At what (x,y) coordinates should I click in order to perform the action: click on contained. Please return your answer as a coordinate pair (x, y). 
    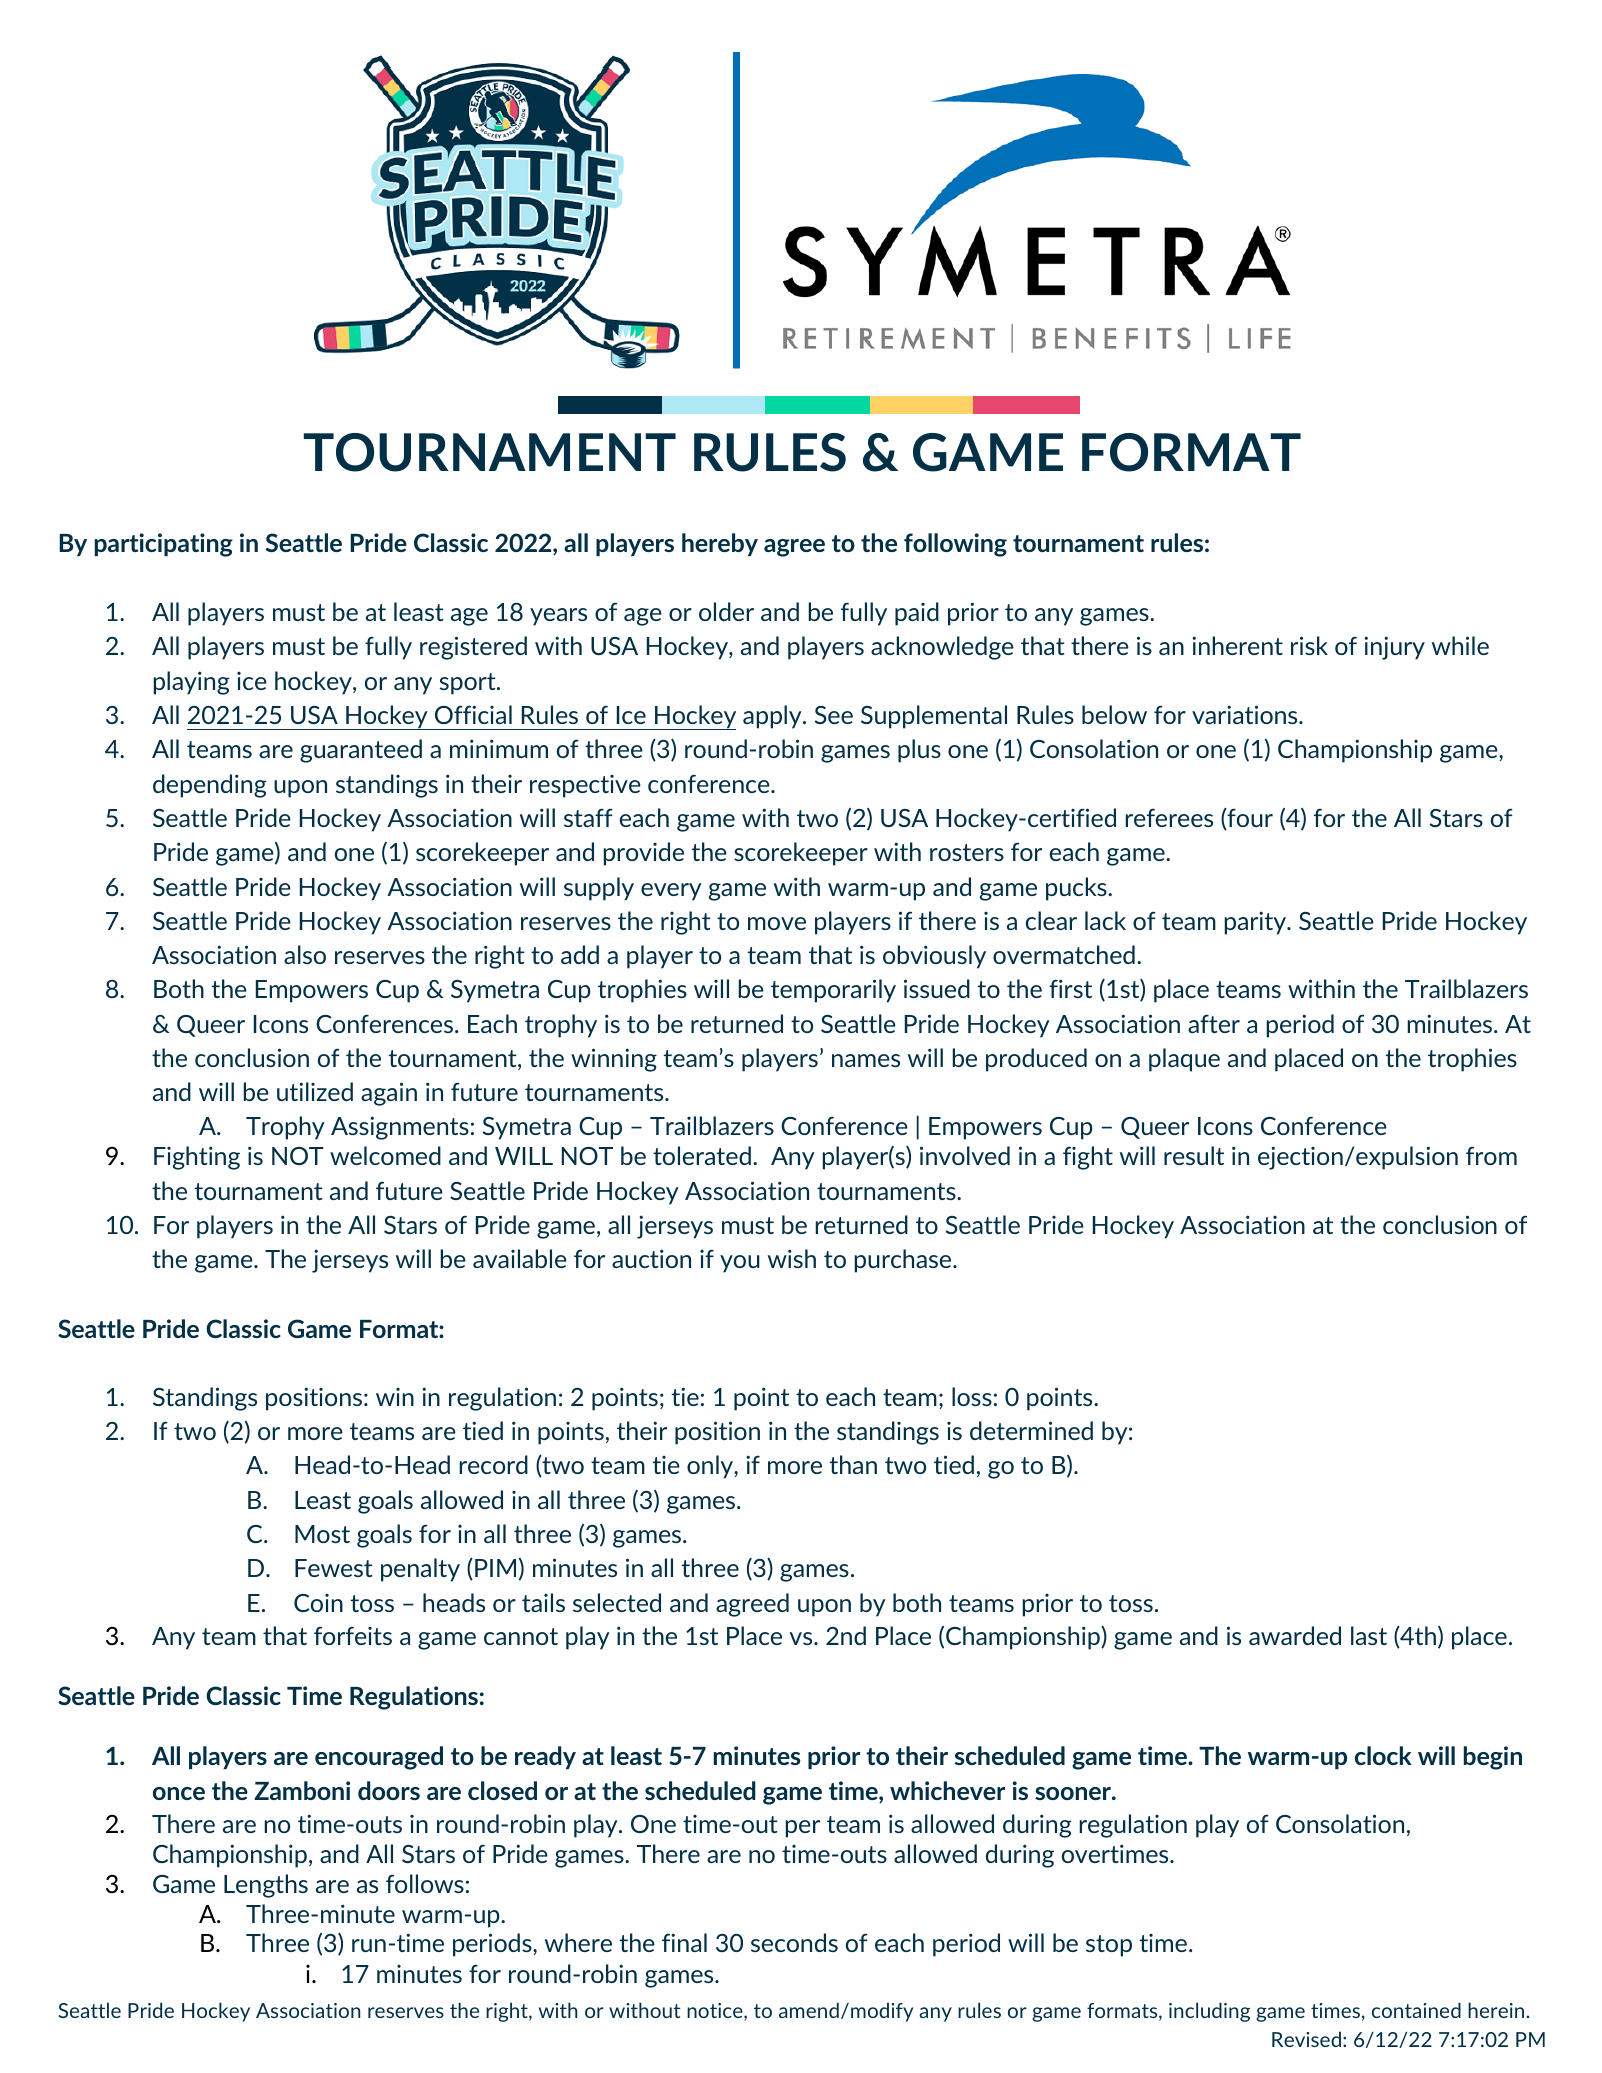
    Looking at the image, I should click on (1416, 2010).
